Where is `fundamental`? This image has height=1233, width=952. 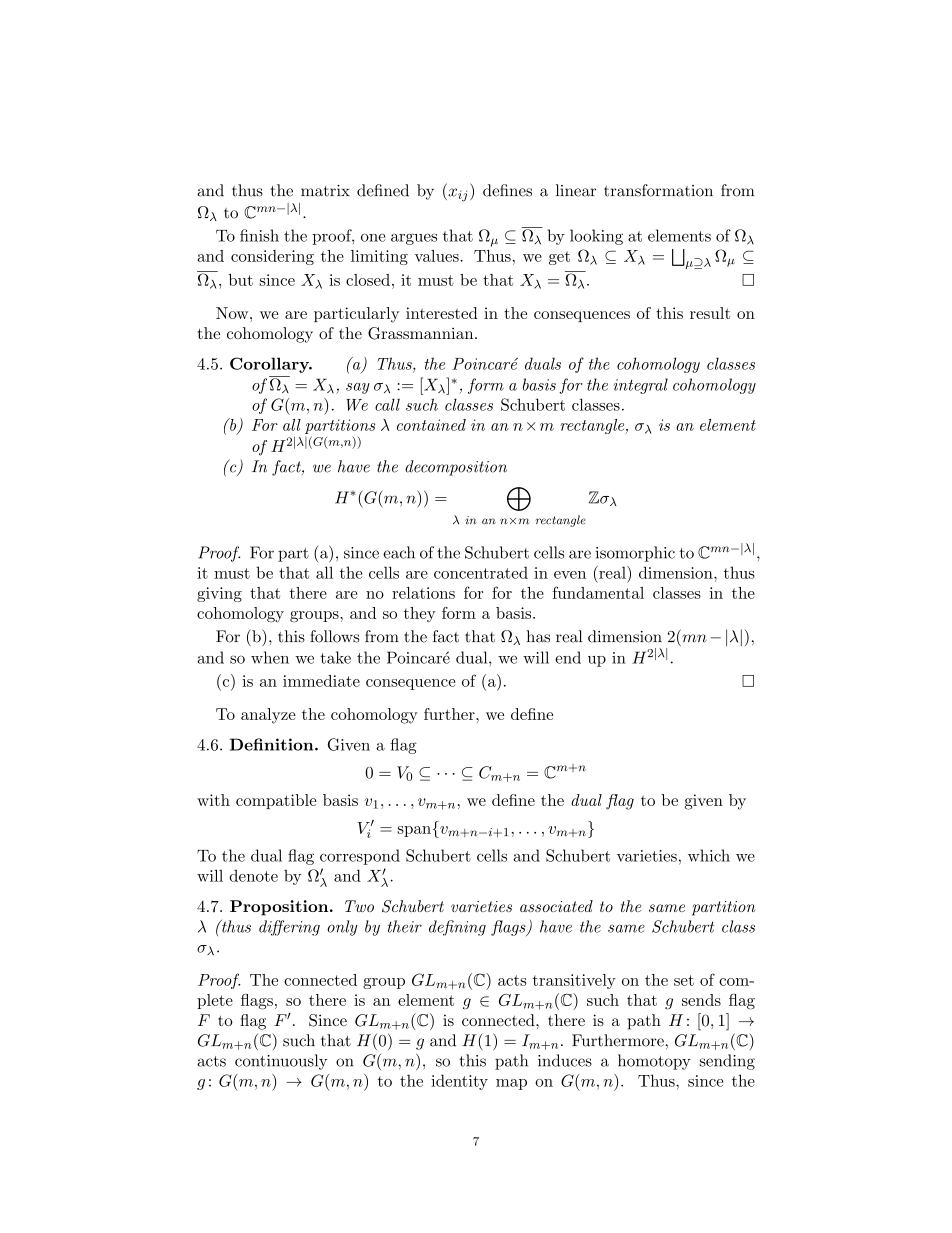
fundamental is located at coordinates (598, 592).
